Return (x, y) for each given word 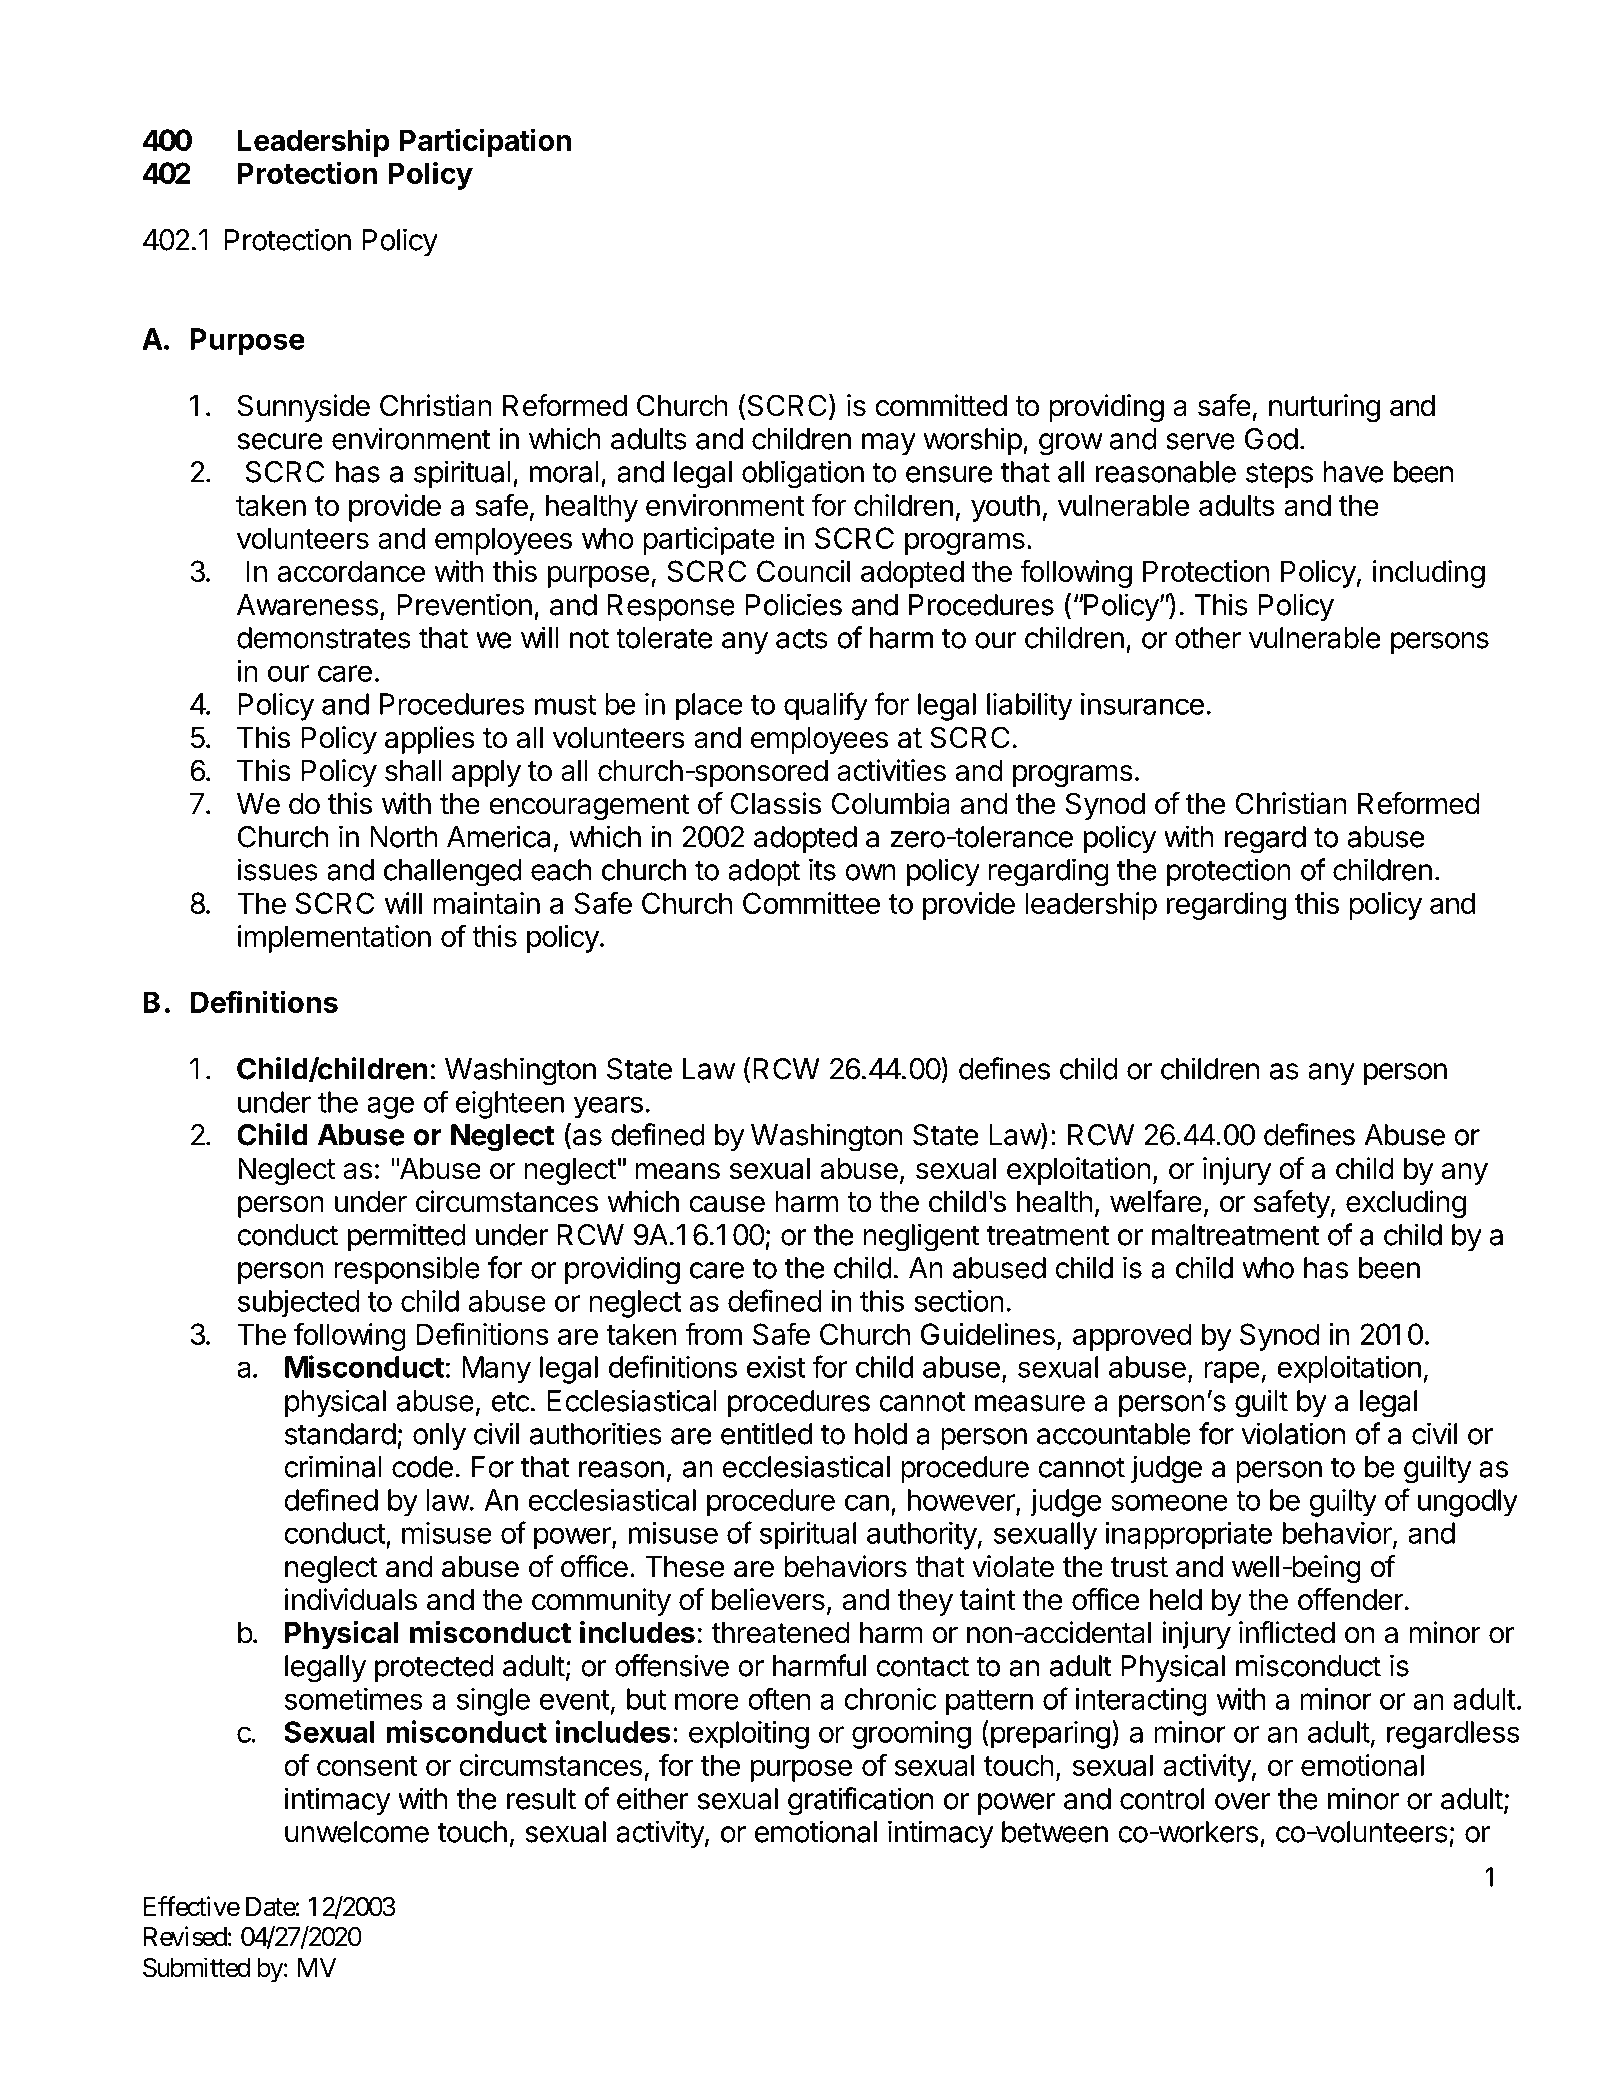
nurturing (1324, 408)
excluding (1406, 1204)
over (1242, 1801)
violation (1293, 1433)
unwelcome (357, 1832)
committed (941, 405)
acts (802, 638)
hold (881, 1434)
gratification (860, 1801)
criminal (333, 1466)
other (1208, 638)
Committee (811, 903)
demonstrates (324, 638)
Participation (485, 142)
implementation (334, 939)
